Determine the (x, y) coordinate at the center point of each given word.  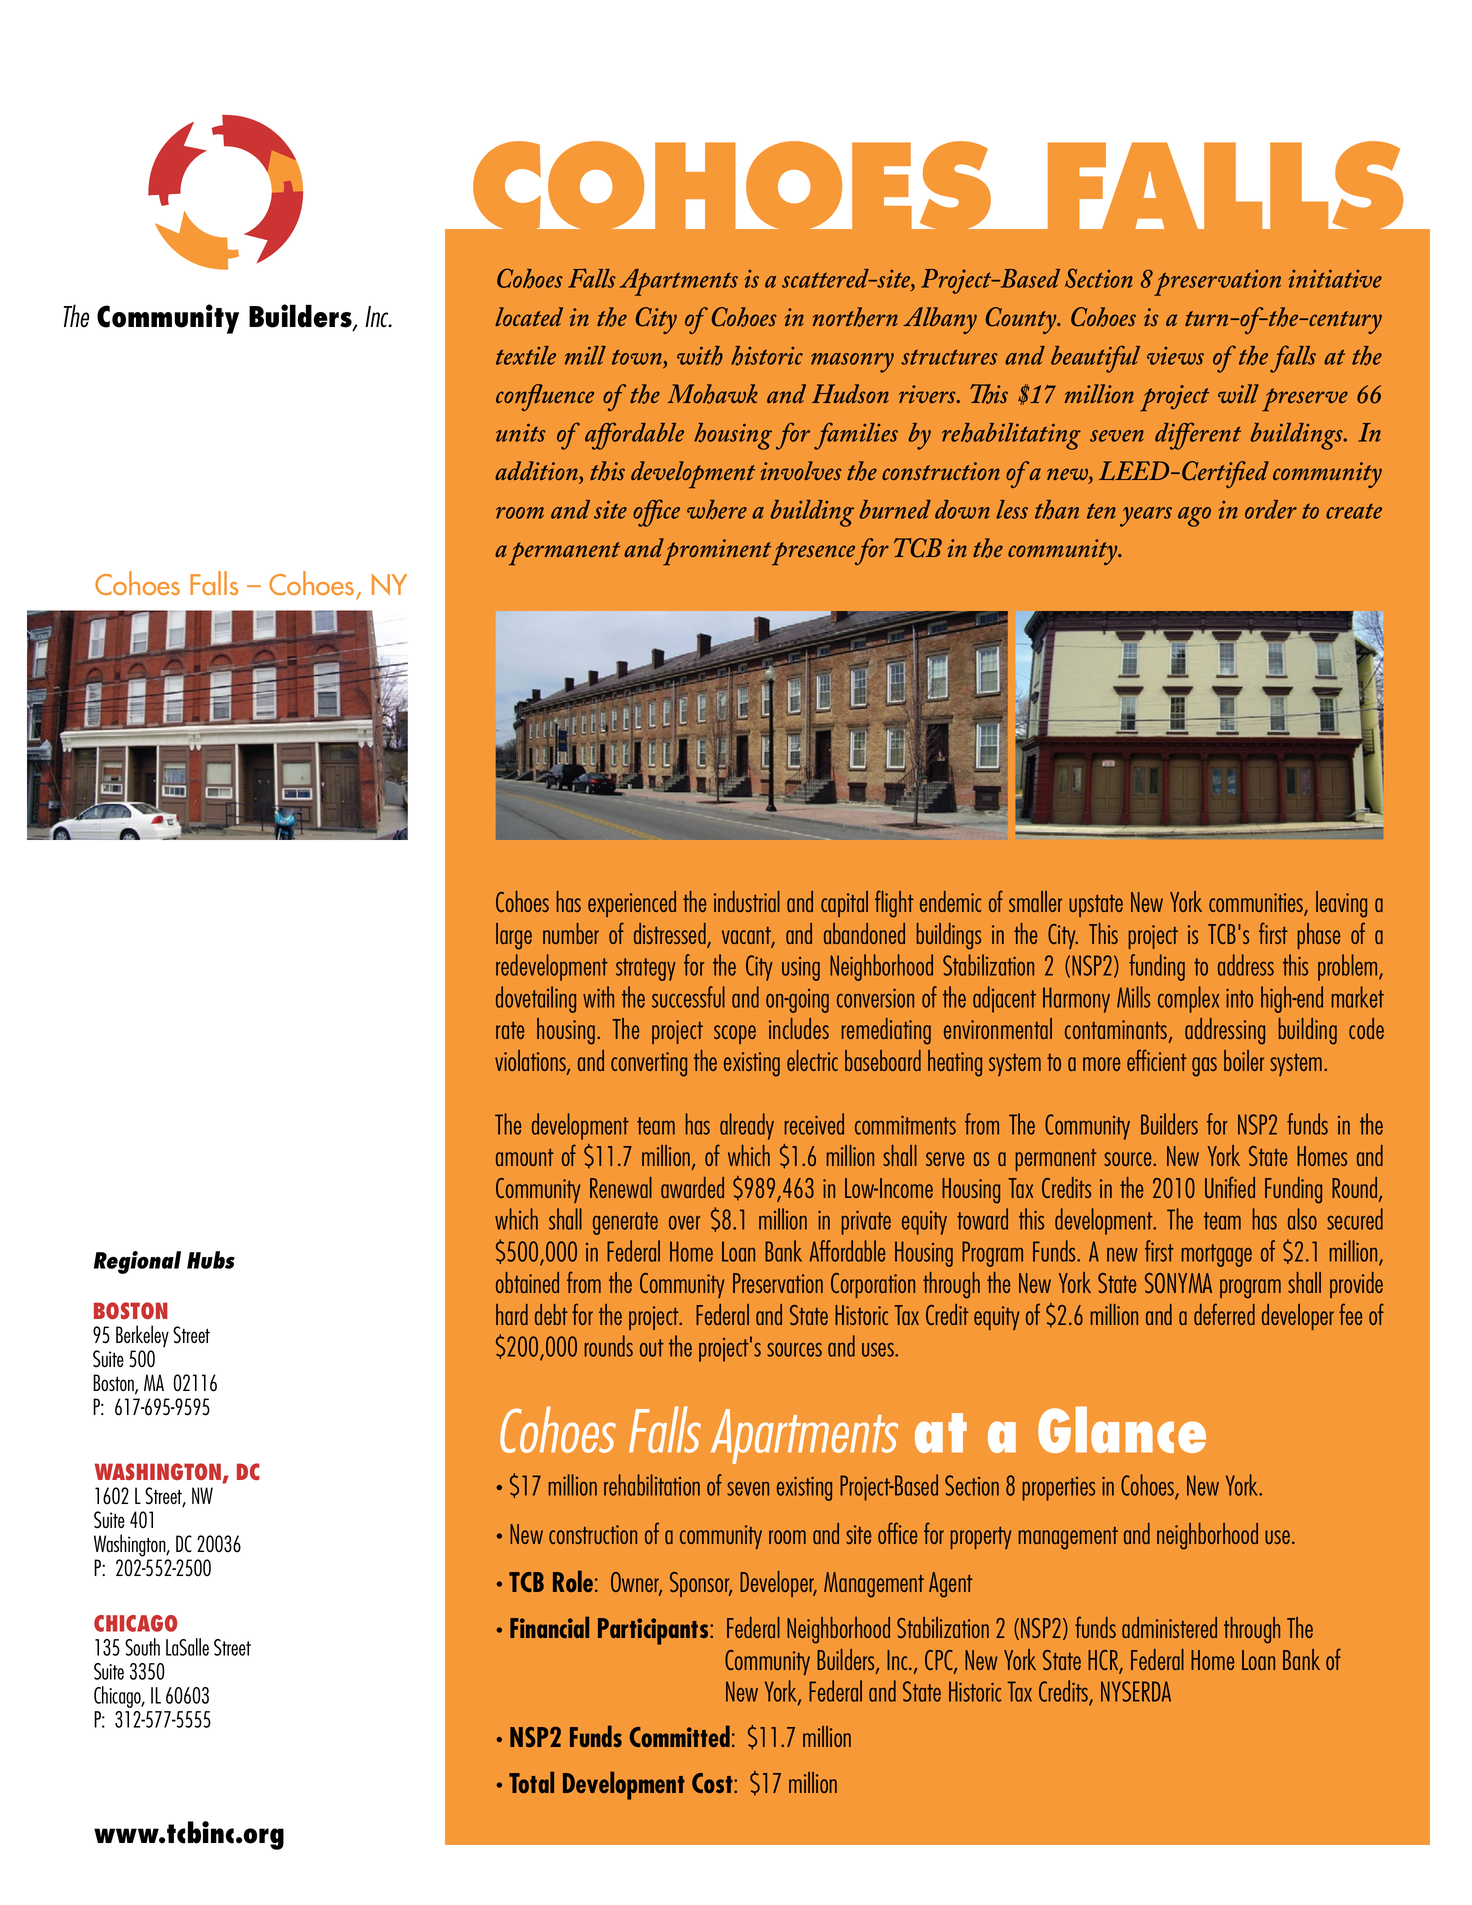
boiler (1244, 1060)
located (529, 316)
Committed (680, 1736)
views (1175, 356)
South (142, 1647)
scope (735, 1034)
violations (531, 1062)
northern (855, 317)
